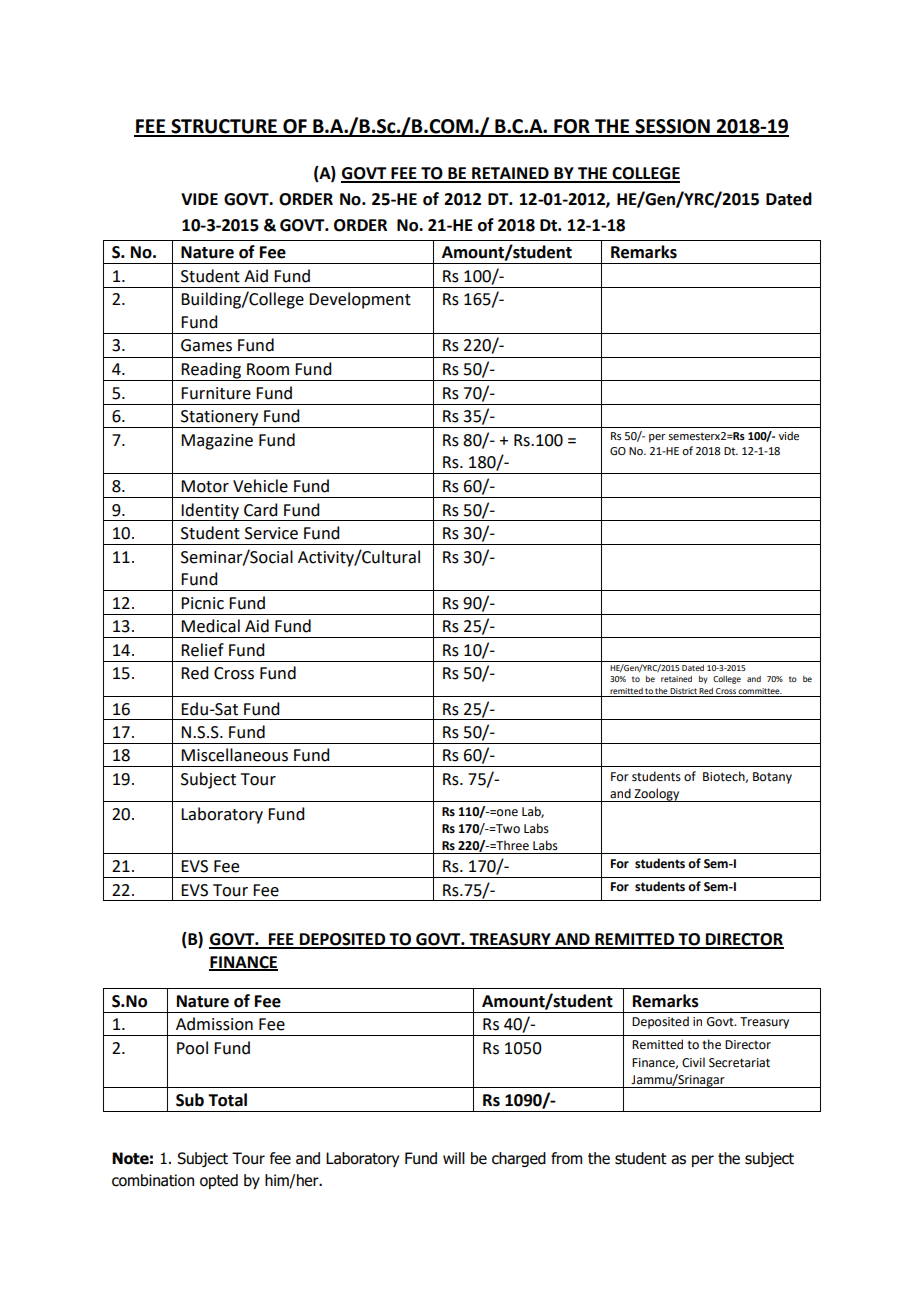 This screenshot has height=1308, width=924. What do you see at coordinates (271, 533) in the screenshot?
I see `Service` at bounding box center [271, 533].
